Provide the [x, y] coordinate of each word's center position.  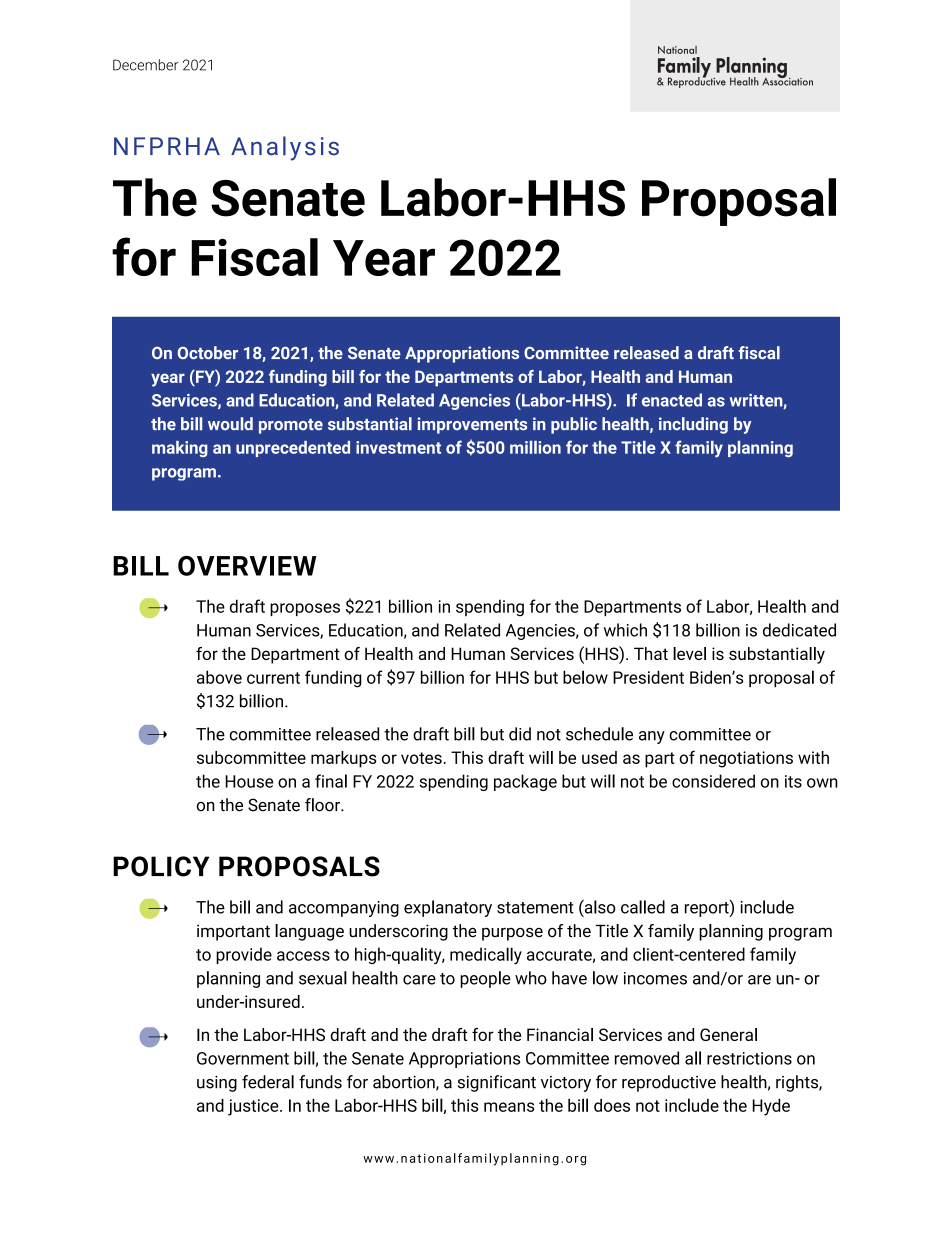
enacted [672, 400]
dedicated [799, 630]
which [625, 630]
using [217, 1084]
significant [497, 1083]
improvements [472, 425]
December [146, 65]
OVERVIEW [247, 566]
